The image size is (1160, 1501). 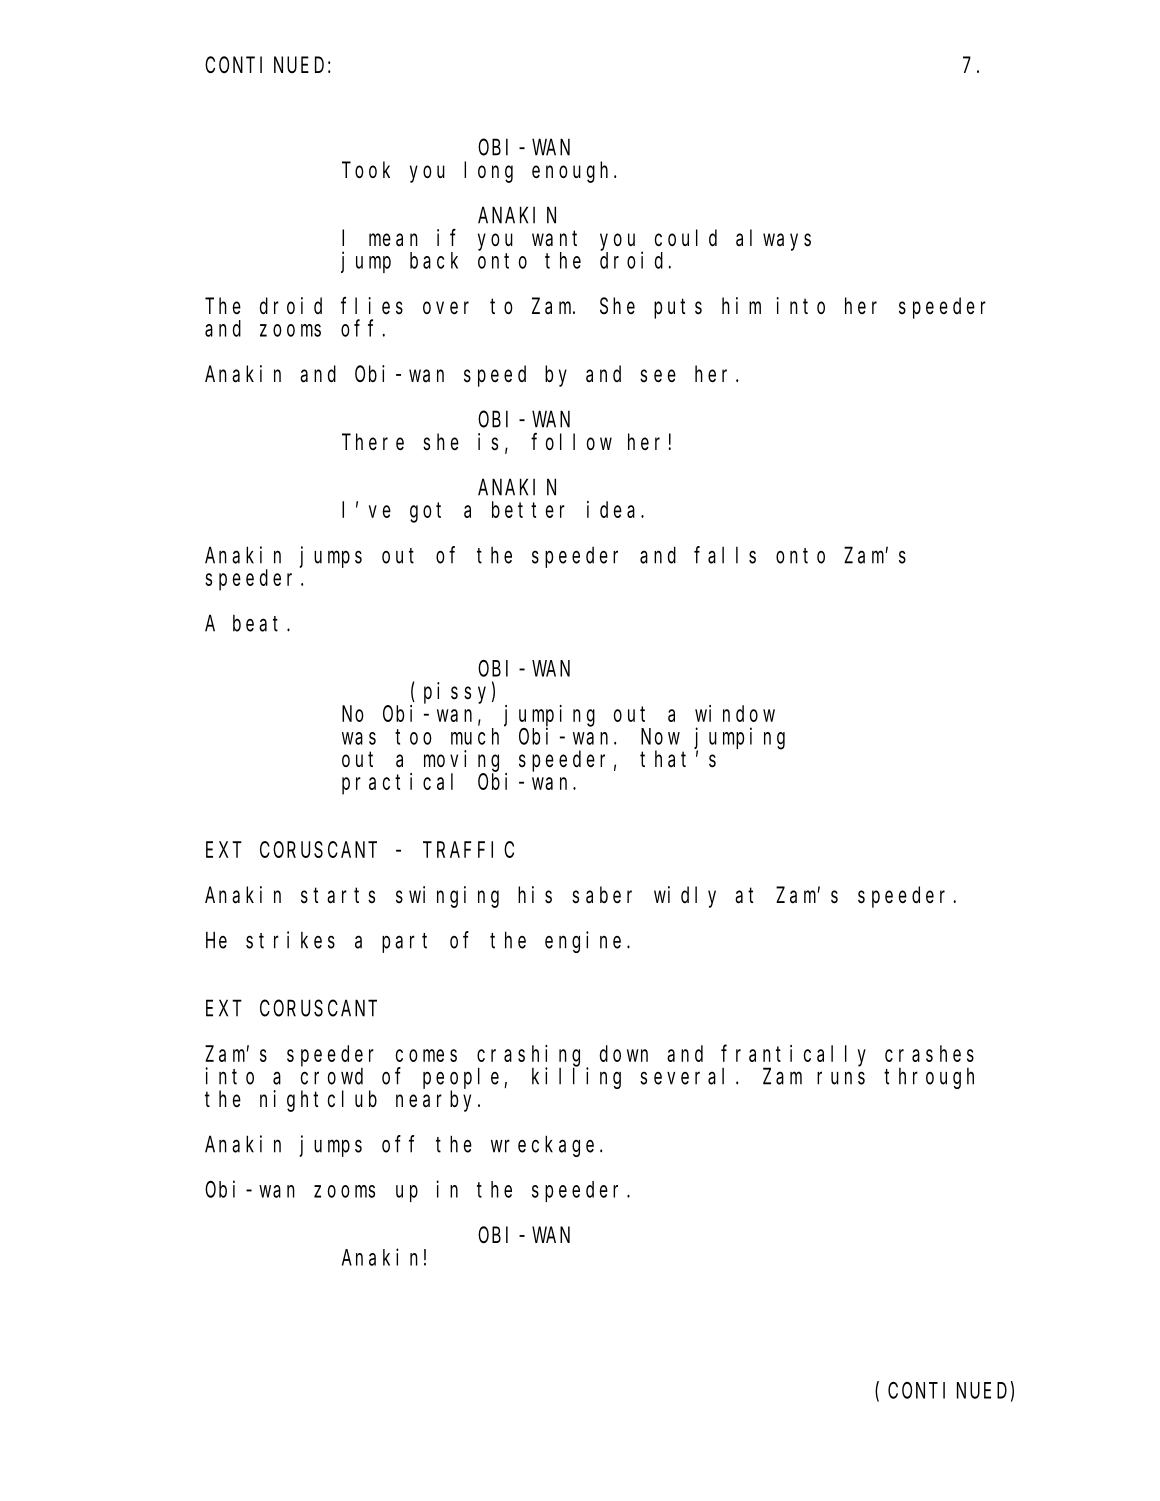 I want to click on enough, so click(x=573, y=172).
